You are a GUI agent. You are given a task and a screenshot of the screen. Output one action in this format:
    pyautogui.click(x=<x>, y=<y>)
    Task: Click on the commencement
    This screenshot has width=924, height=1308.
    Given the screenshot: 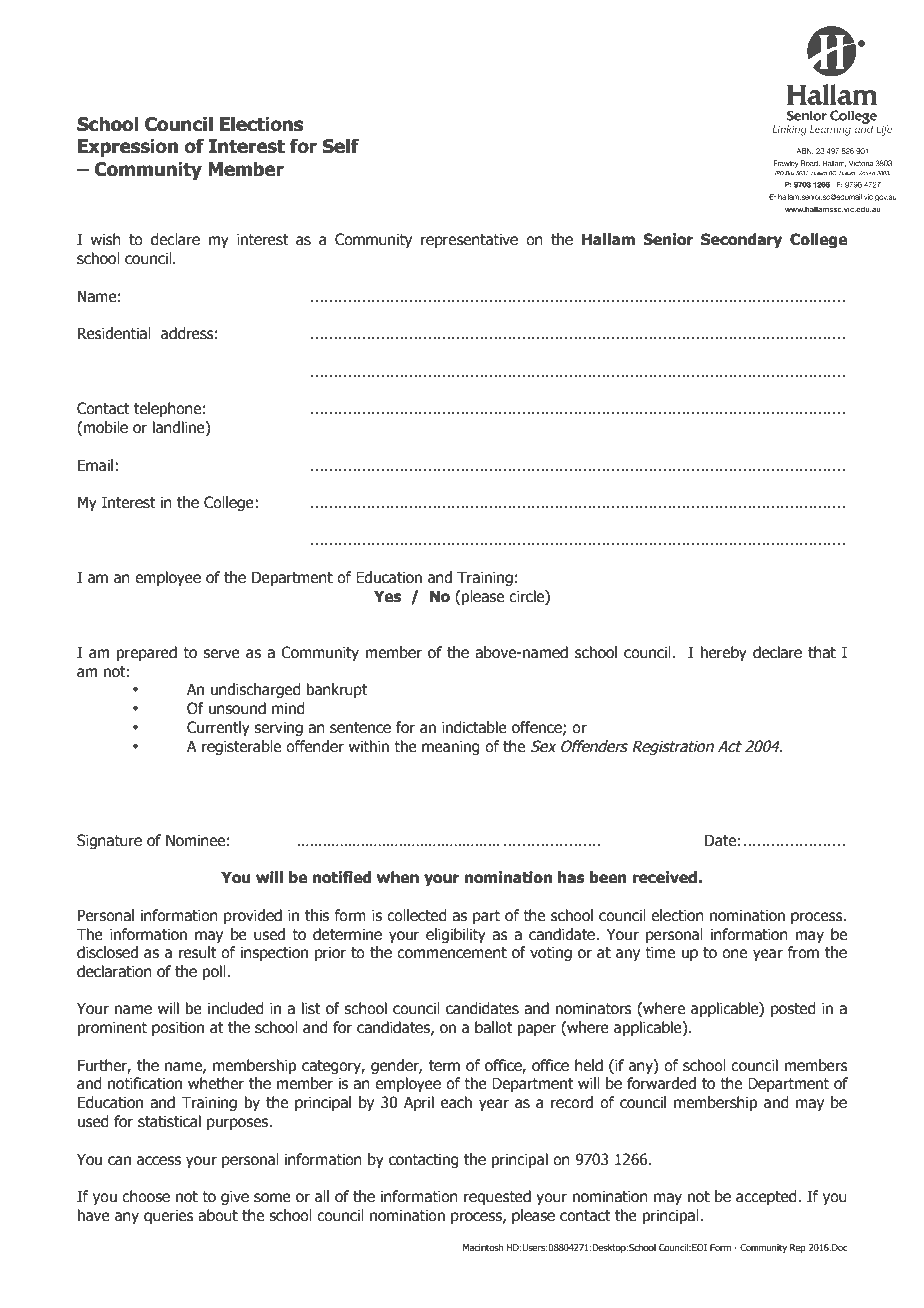 What is the action you would take?
    pyautogui.click(x=452, y=953)
